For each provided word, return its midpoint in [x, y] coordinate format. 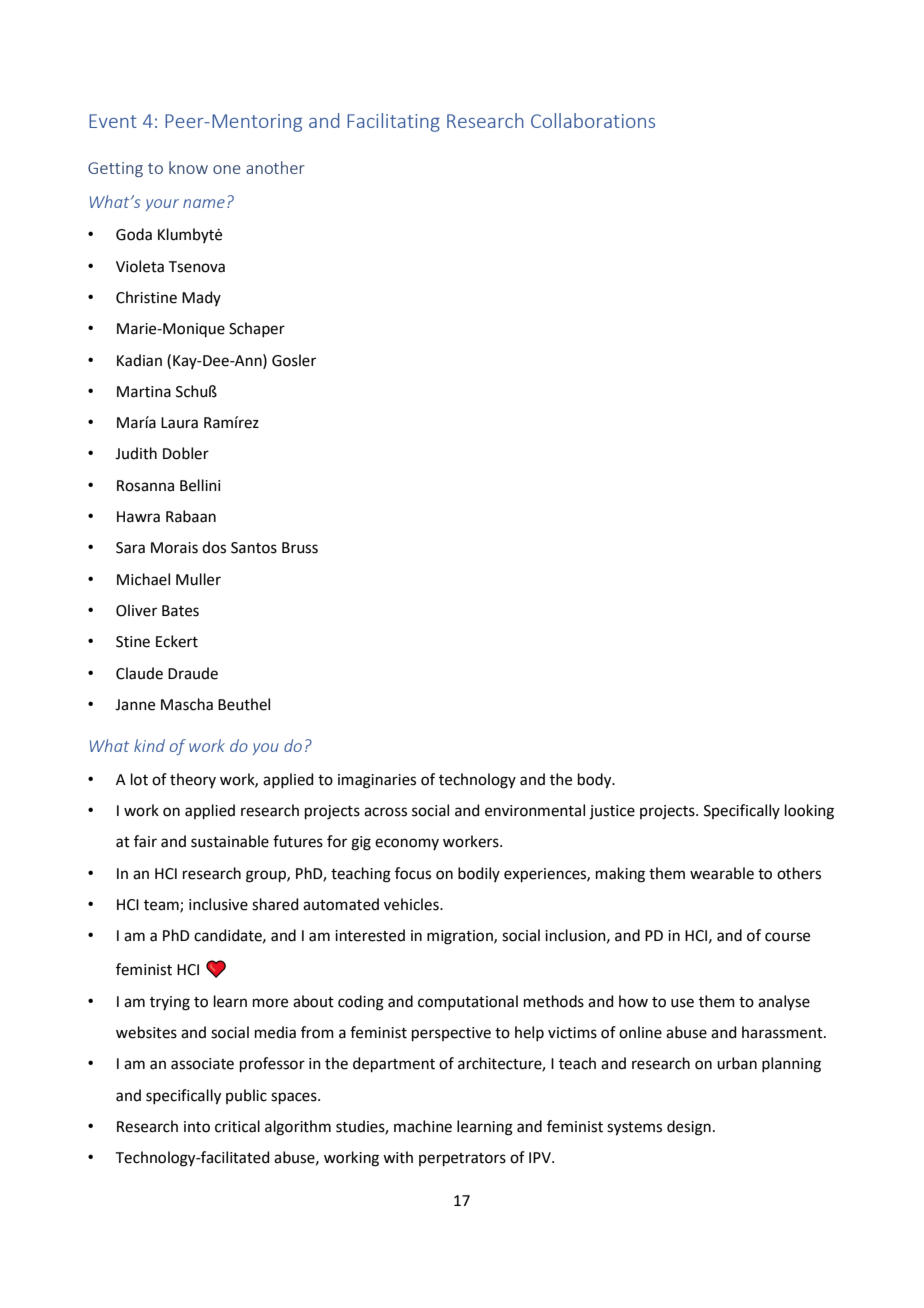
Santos [254, 548]
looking [809, 812]
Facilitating [393, 122]
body [596, 781]
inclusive [218, 904]
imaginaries [377, 781]
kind [149, 745]
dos [214, 547]
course [787, 937]
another [275, 167]
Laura [179, 423]
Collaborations [593, 120]
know [188, 167]
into [197, 1127]
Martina [144, 392]
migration [461, 937]
